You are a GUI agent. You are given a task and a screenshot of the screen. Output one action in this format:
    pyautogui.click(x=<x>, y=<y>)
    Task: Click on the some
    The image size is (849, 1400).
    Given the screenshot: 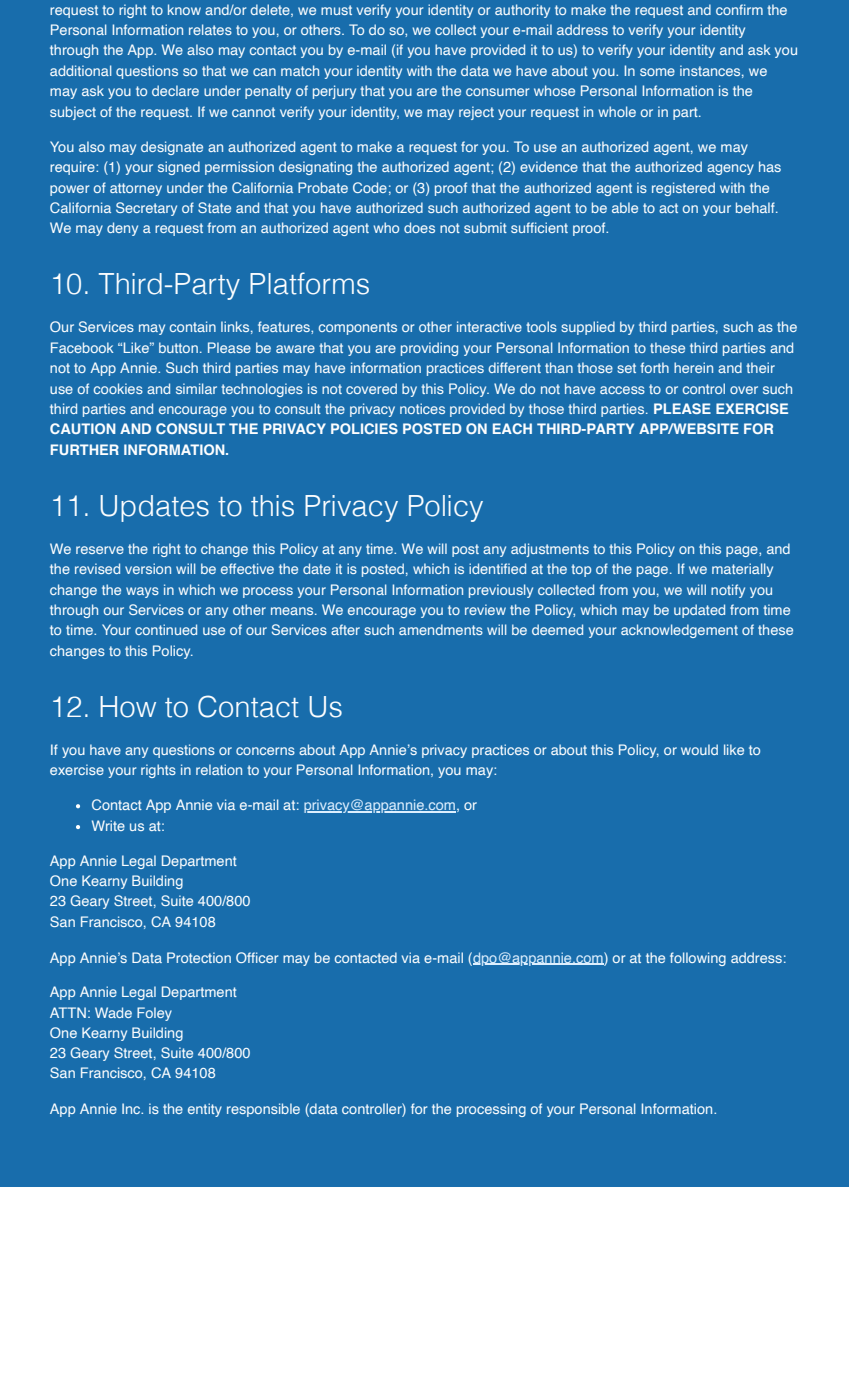 What is the action you would take?
    pyautogui.click(x=657, y=72)
